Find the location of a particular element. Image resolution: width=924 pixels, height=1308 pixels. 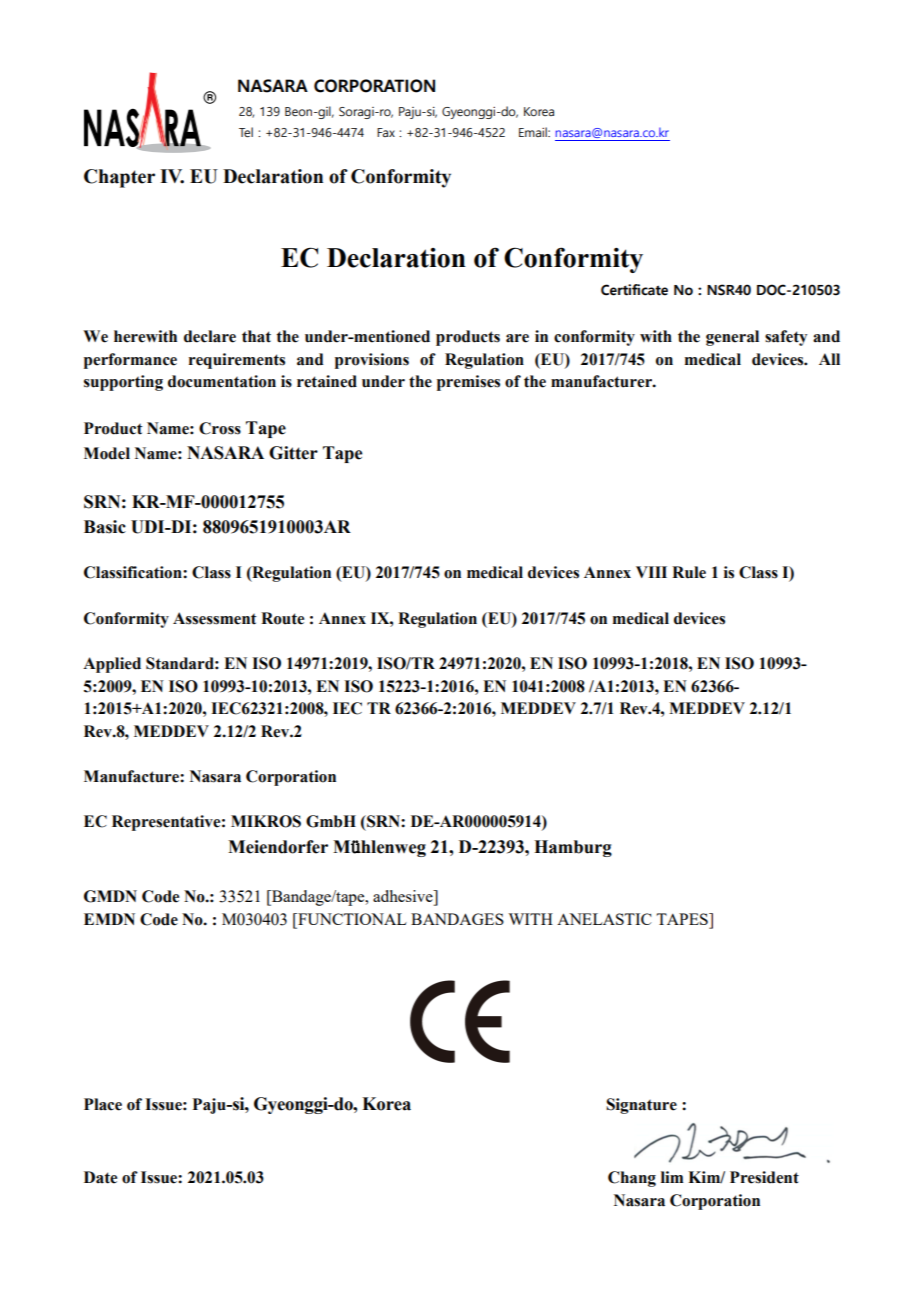

Chapter is located at coordinates (119, 178).
